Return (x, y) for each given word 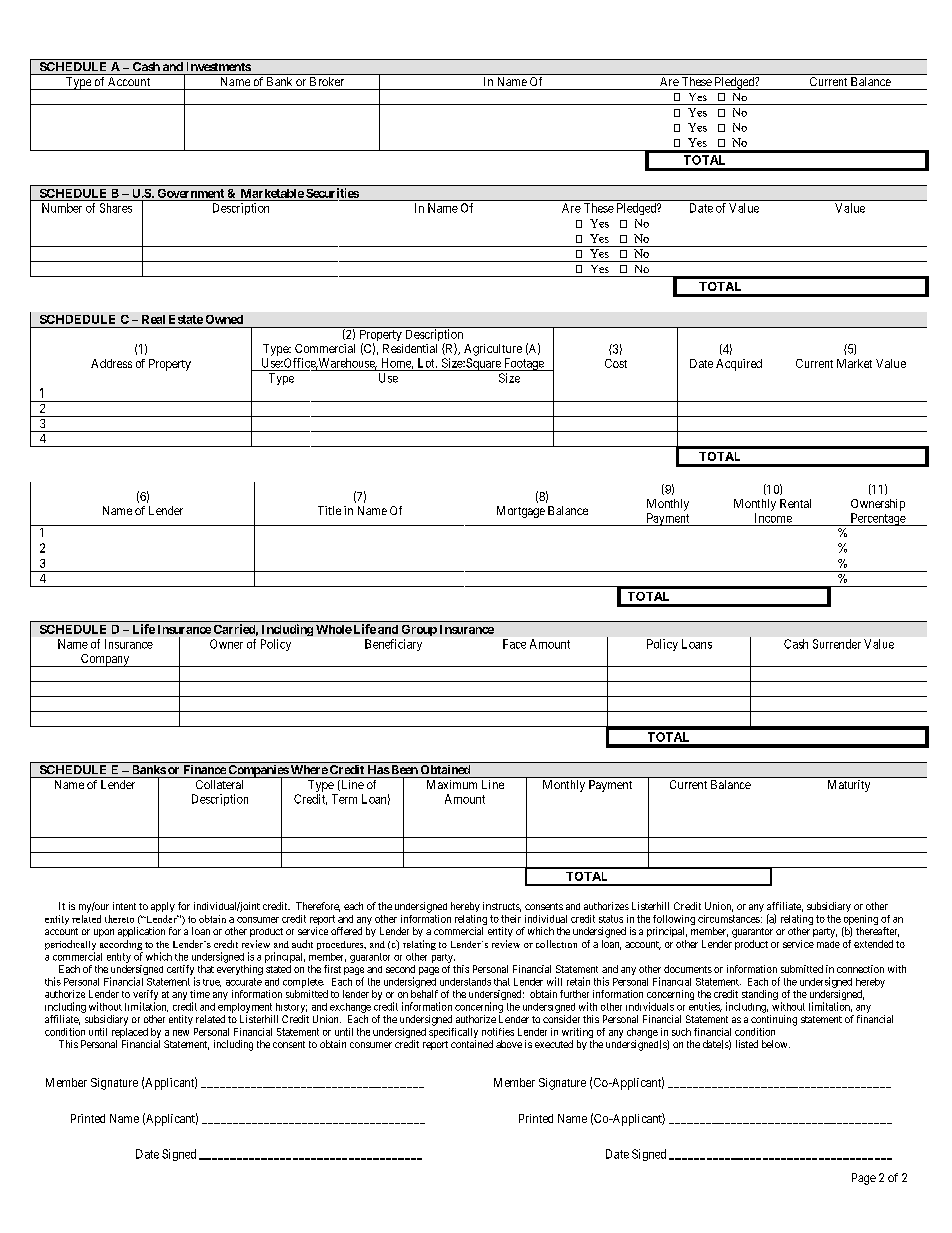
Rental (795, 503)
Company (105, 660)
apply (163, 907)
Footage (524, 364)
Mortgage (521, 512)
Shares (116, 208)
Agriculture (493, 350)
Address (111, 363)
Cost (616, 363)
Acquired (739, 365)
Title (329, 510)
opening (860, 921)
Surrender (837, 644)
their (511, 919)
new (181, 1033)
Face (514, 644)
